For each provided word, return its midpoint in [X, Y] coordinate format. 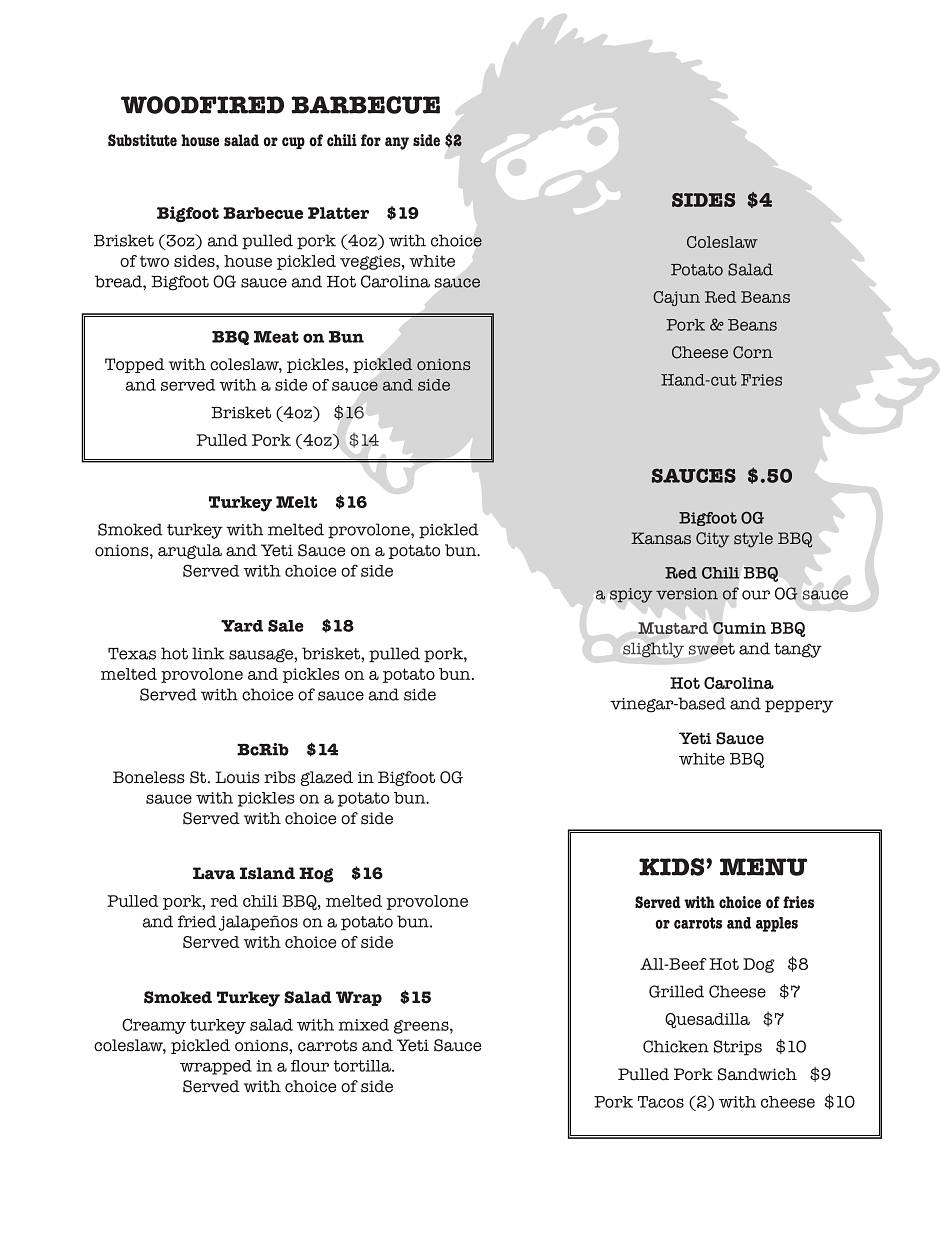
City [712, 540]
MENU [763, 867]
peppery [799, 706]
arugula [190, 551]
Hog [316, 875]
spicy [631, 595]
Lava [214, 873]
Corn [753, 352]
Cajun [676, 298]
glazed [326, 778]
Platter [338, 213]
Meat [276, 337]
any [397, 143]
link [208, 653]
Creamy [154, 1026]
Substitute [142, 140]
